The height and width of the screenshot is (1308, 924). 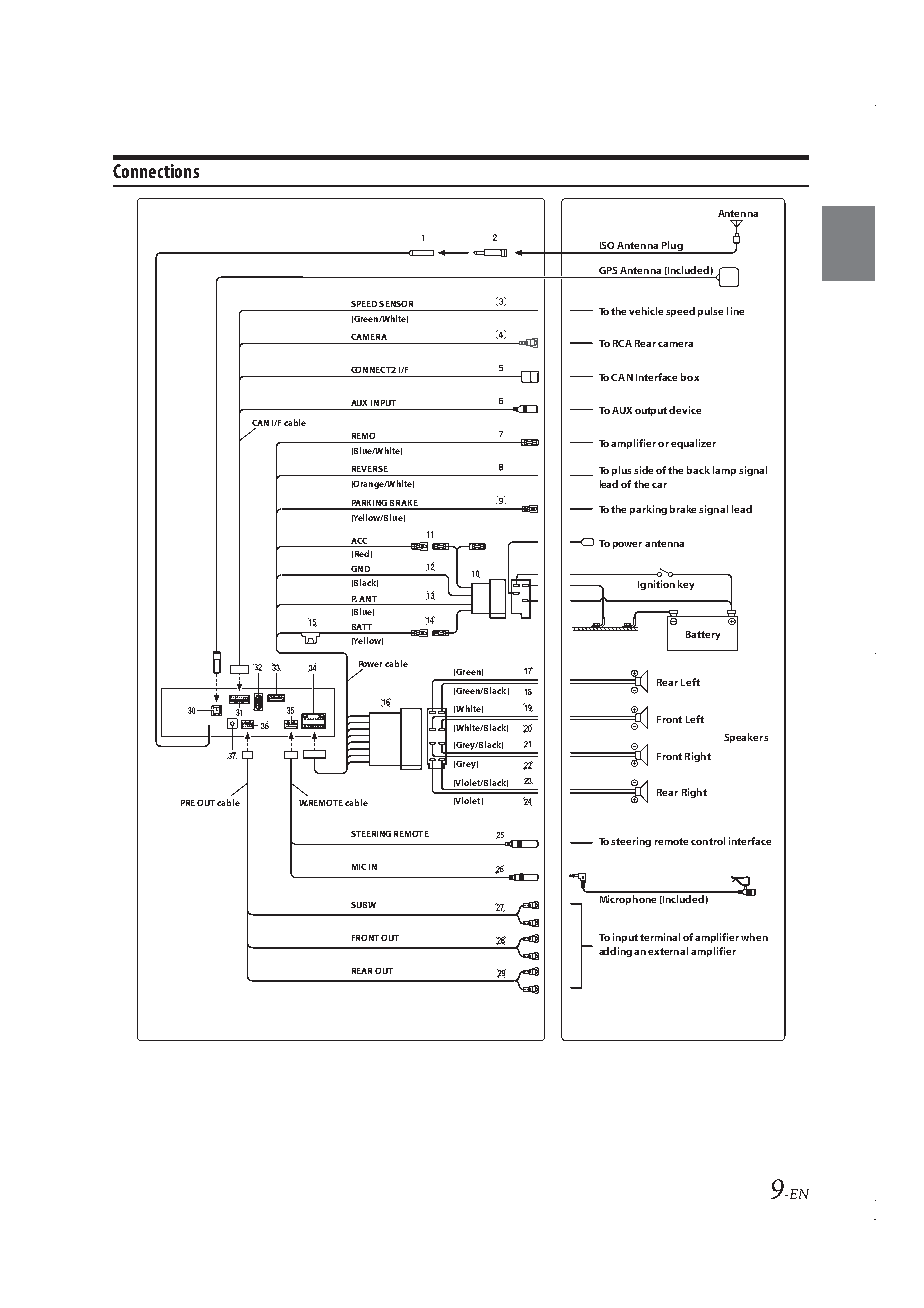 I want to click on GPS, so click(x=608, y=270).
